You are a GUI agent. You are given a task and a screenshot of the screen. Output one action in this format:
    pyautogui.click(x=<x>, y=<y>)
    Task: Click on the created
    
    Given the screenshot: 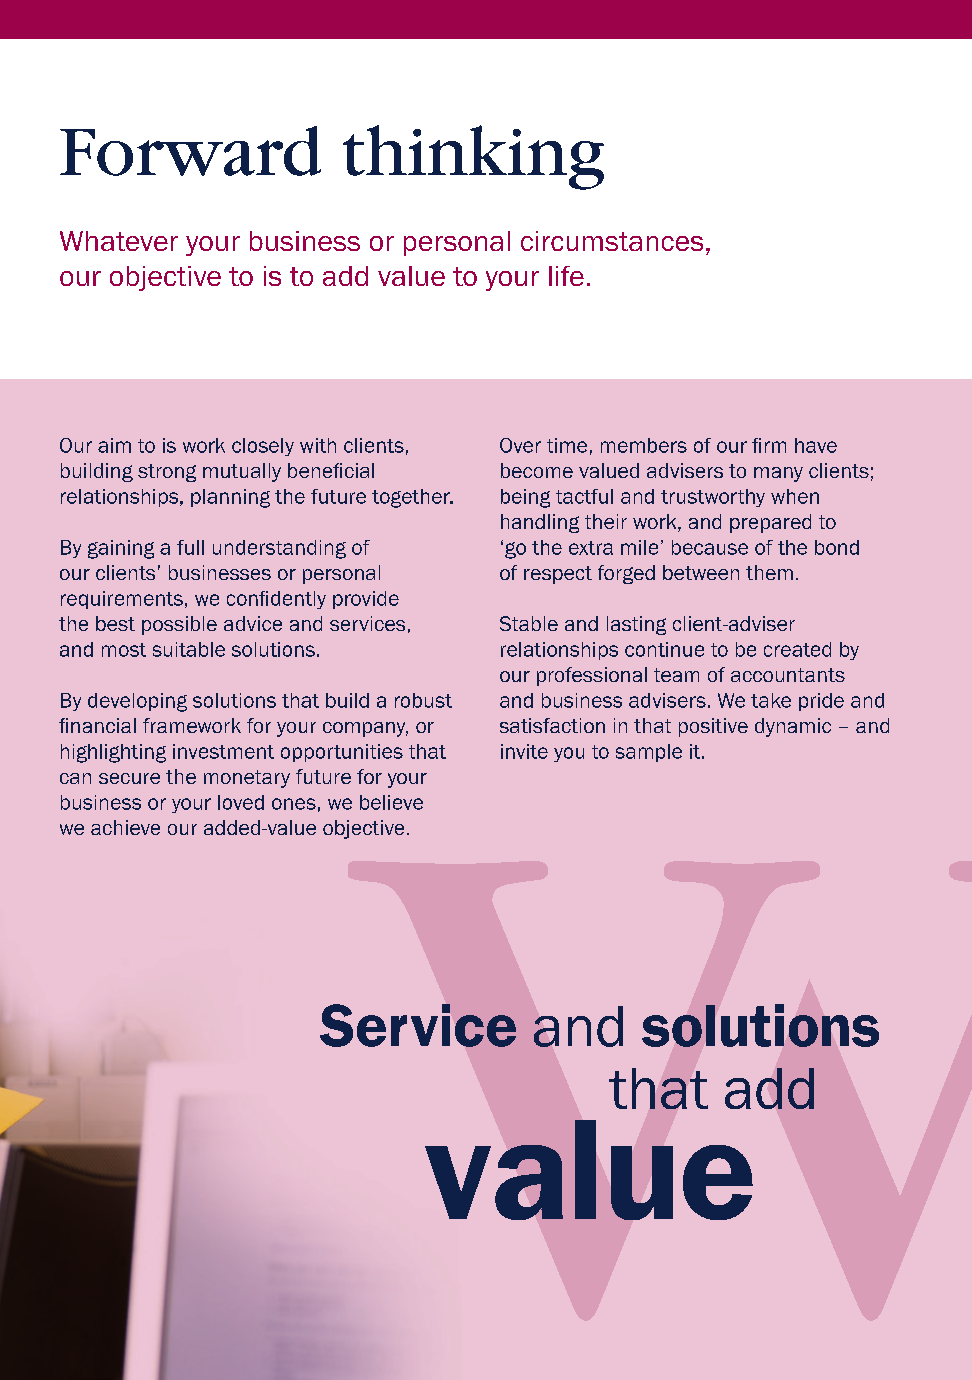 What is the action you would take?
    pyautogui.click(x=797, y=649)
